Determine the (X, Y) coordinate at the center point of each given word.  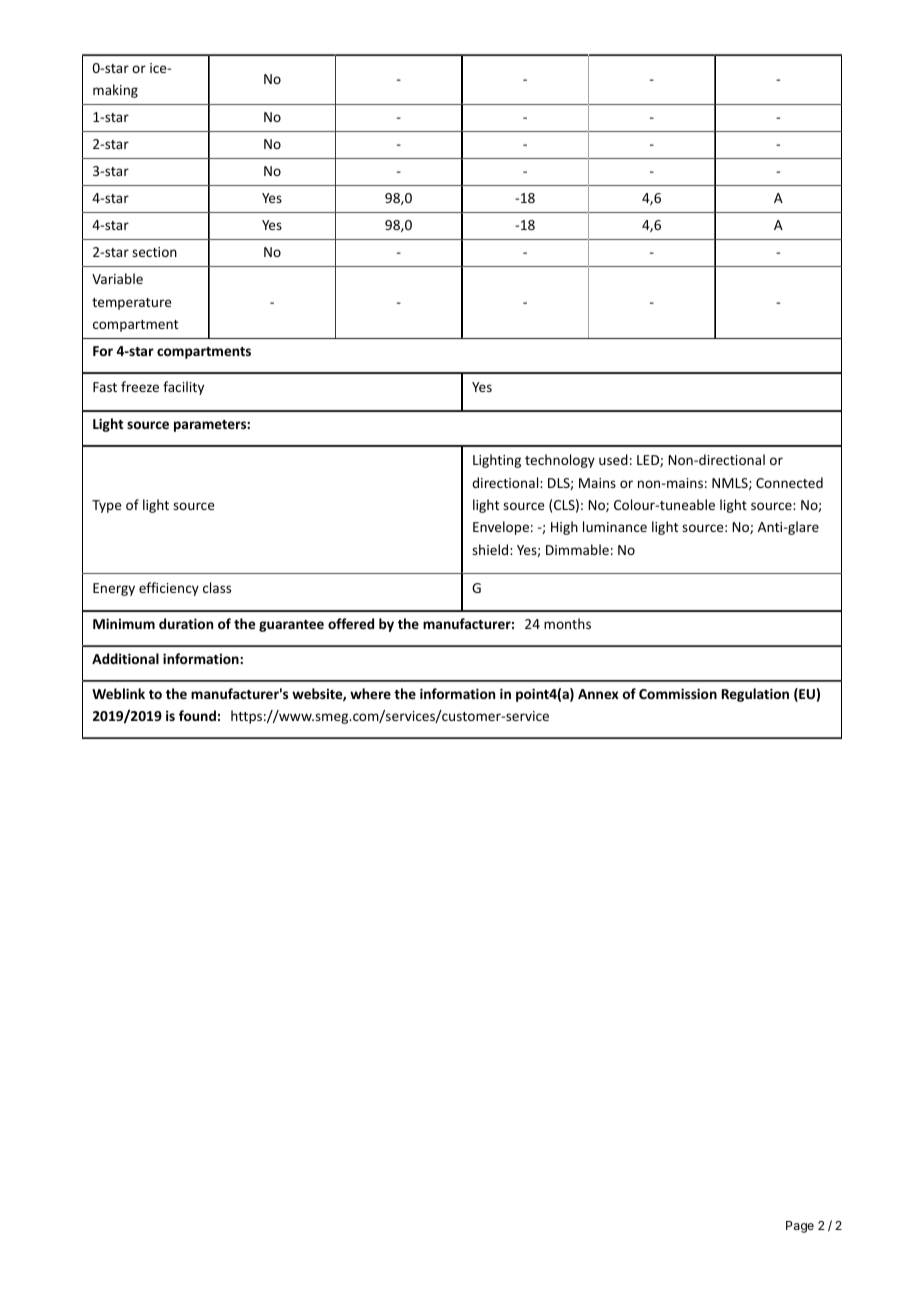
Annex (598, 694)
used (613, 459)
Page (800, 1227)
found (197, 715)
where (370, 693)
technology (560, 461)
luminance (615, 526)
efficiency (169, 589)
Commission (678, 693)
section (154, 252)
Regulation (755, 695)
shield (491, 549)
